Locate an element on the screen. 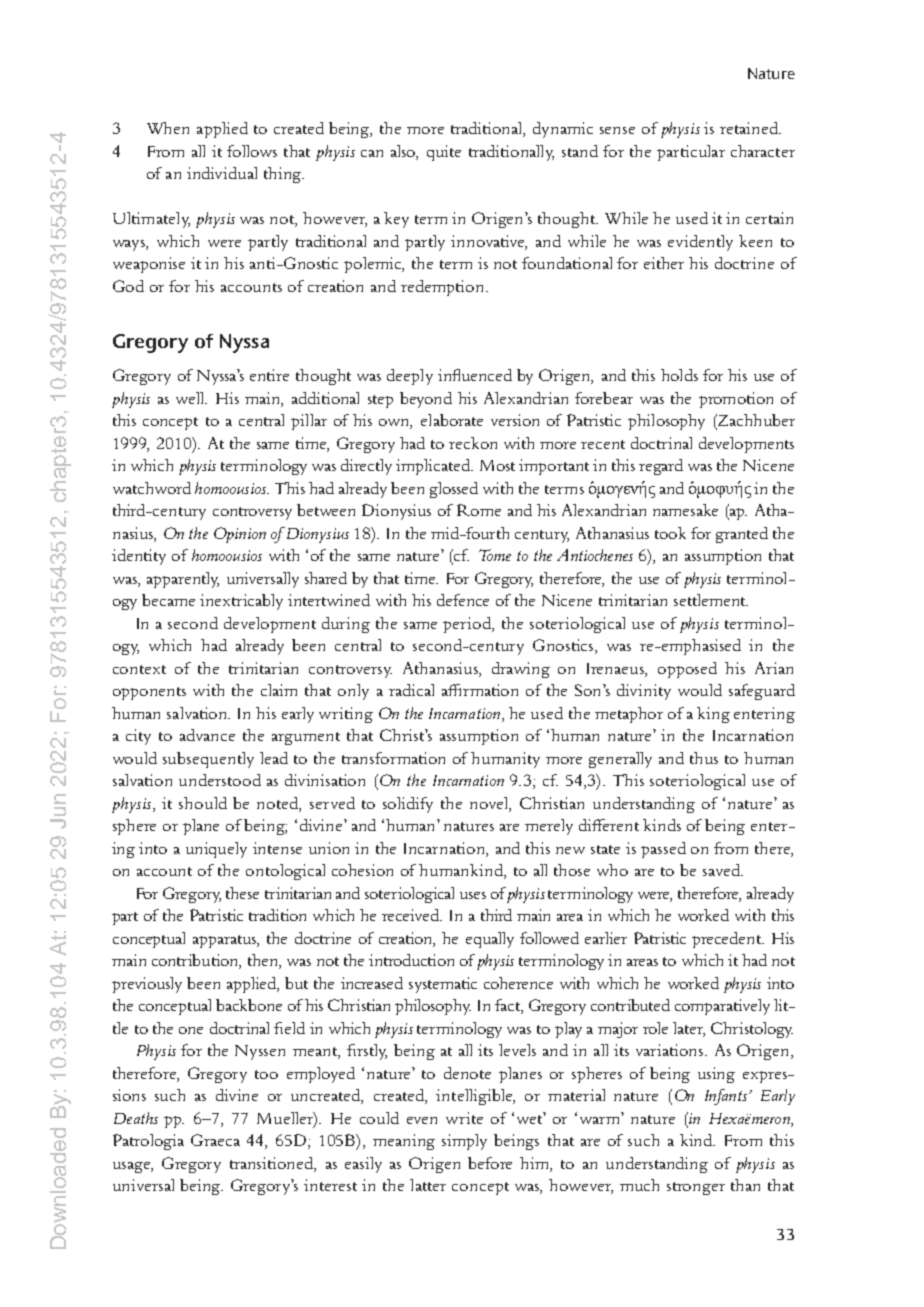 This screenshot has height=1307, width=924. period is located at coordinates (468, 625).
